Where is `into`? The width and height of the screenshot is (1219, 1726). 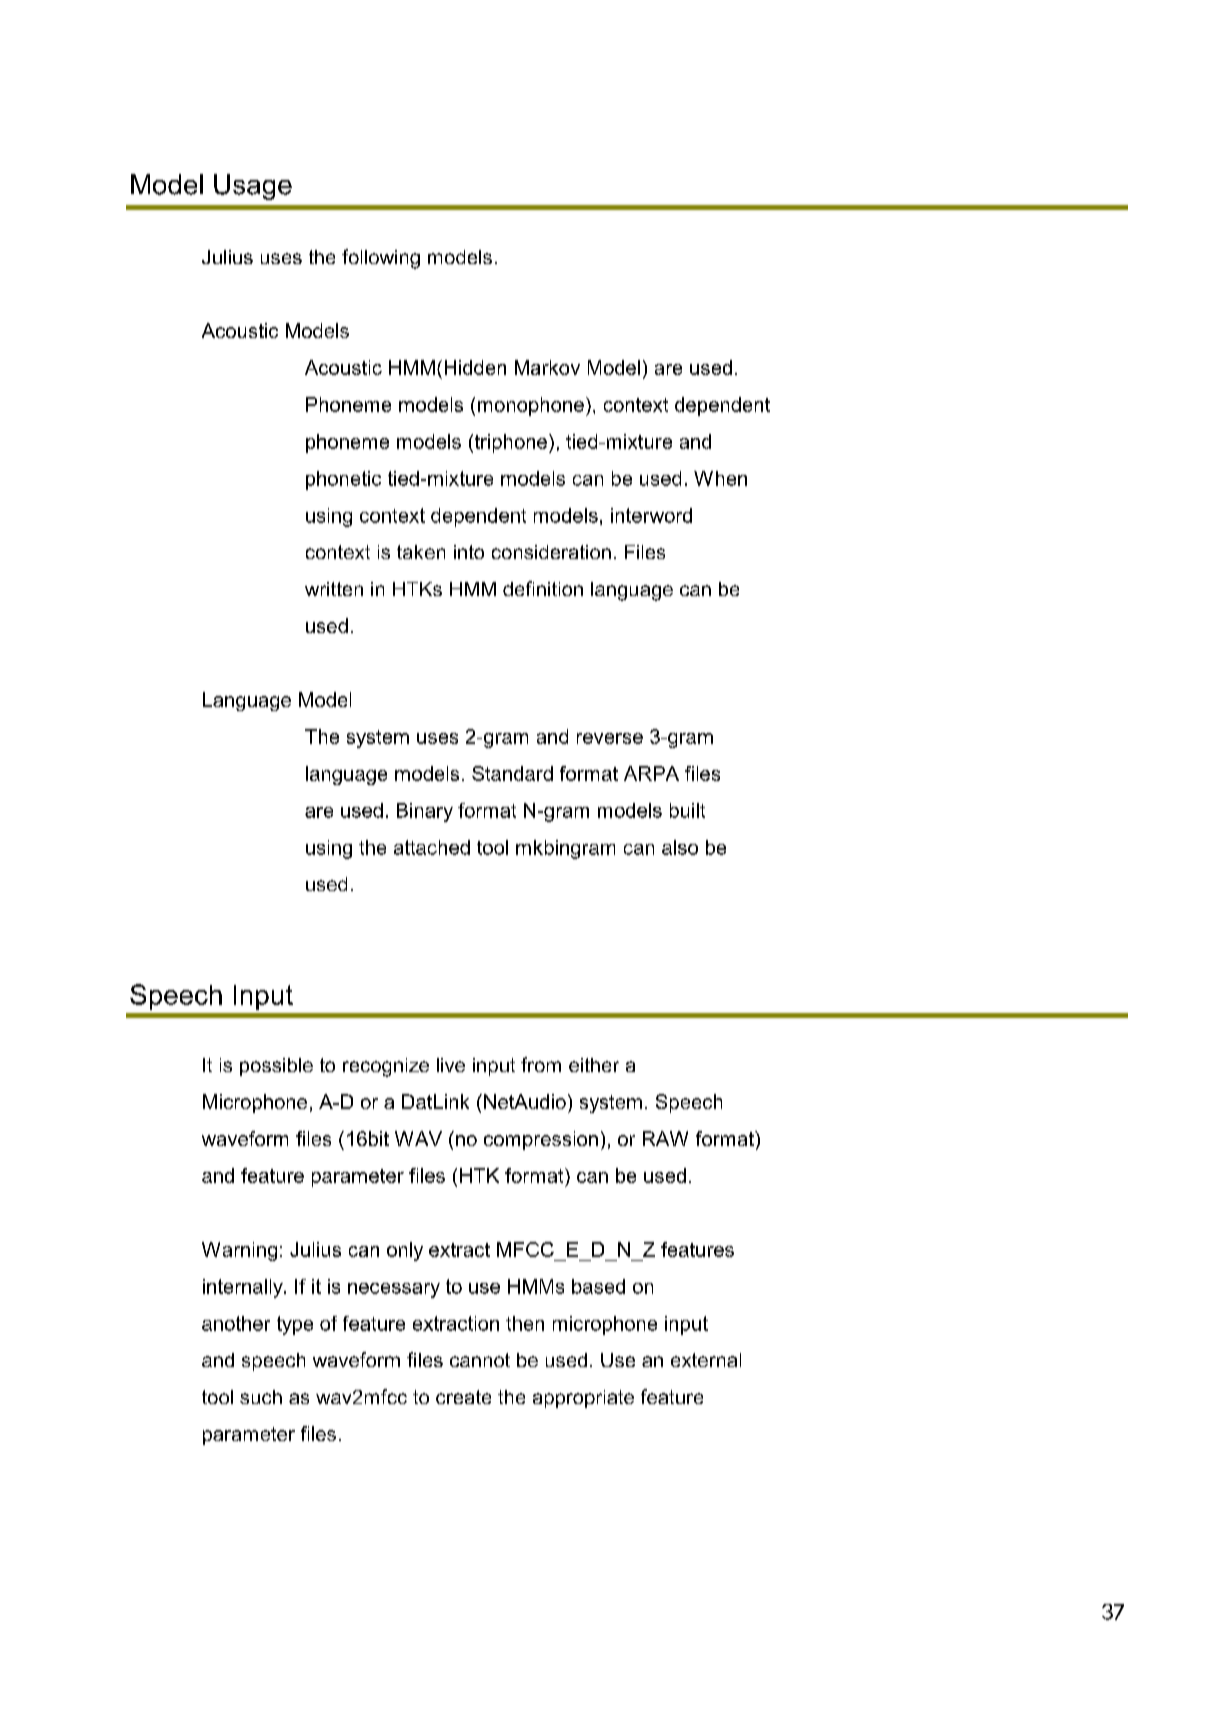
into is located at coordinates (469, 552).
